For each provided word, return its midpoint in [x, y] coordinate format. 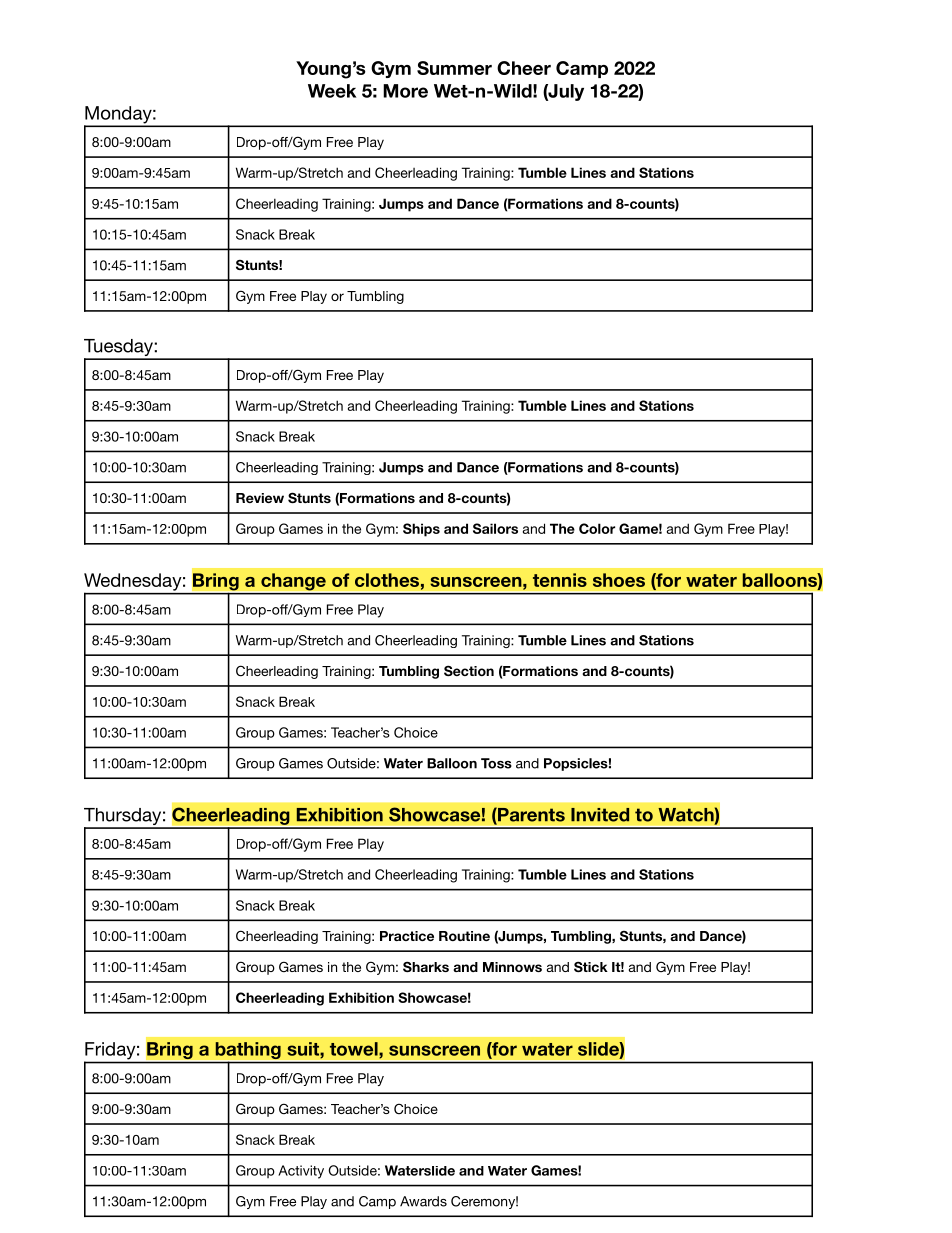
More [405, 91]
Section [469, 670]
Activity [301, 1172]
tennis [560, 580]
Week [332, 91]
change [293, 582]
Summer [454, 68]
